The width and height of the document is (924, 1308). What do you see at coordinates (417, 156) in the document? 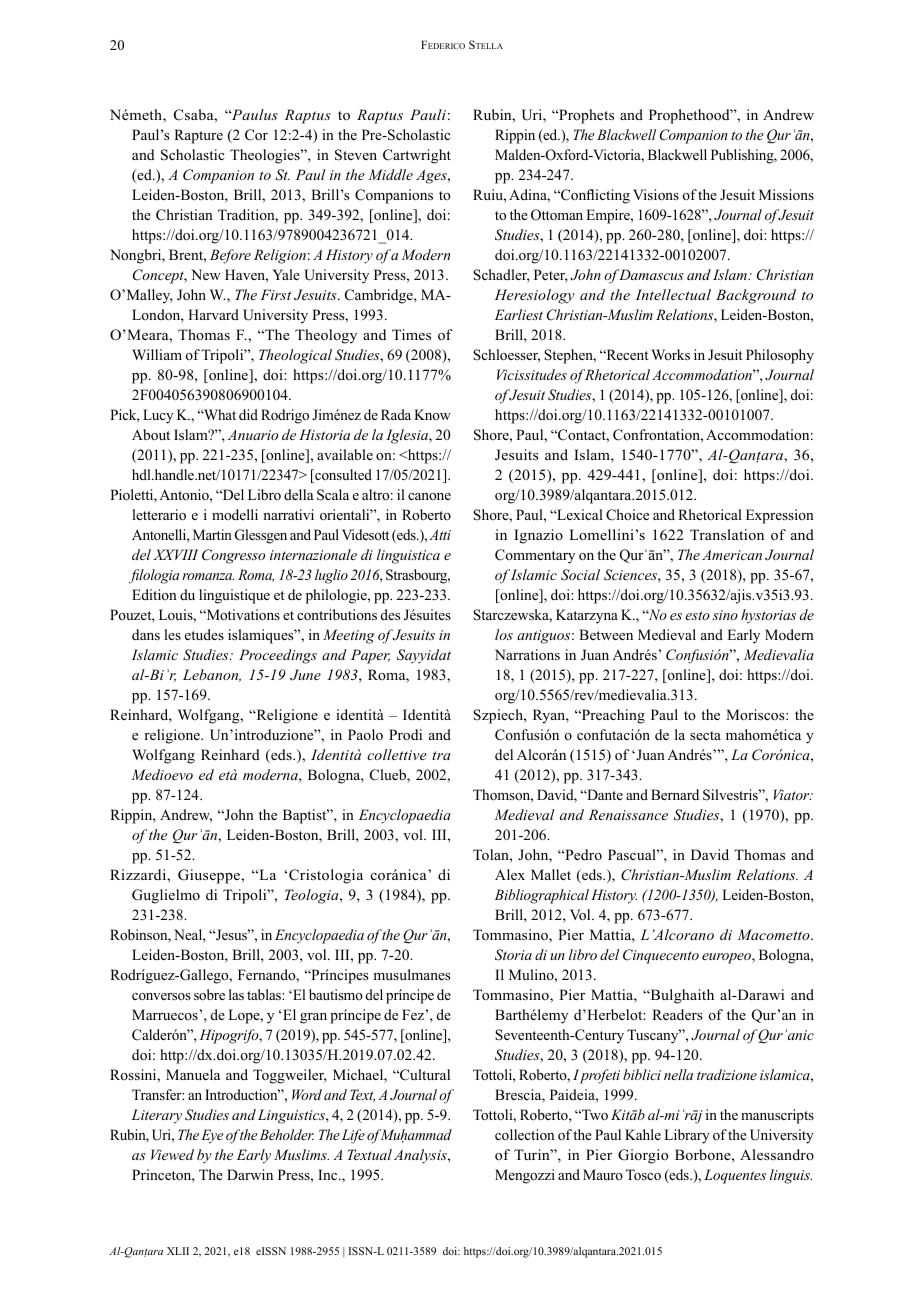
I see `Cartwright` at bounding box center [417, 156].
